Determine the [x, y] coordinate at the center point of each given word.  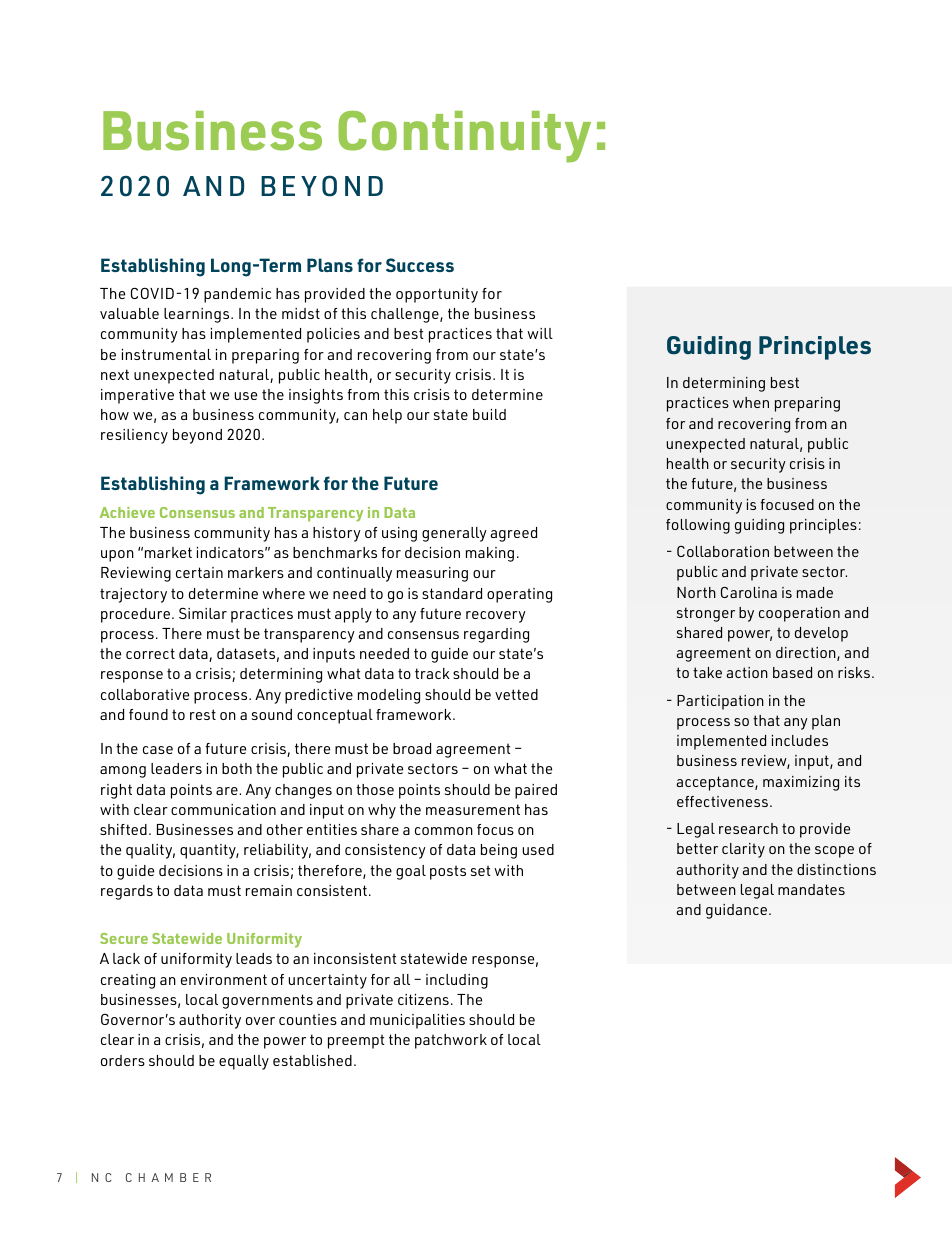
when [751, 402]
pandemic [237, 295]
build [489, 414]
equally [244, 1062]
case [158, 750]
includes [800, 740]
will [540, 333]
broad [412, 748]
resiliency [134, 436]
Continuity [464, 137]
